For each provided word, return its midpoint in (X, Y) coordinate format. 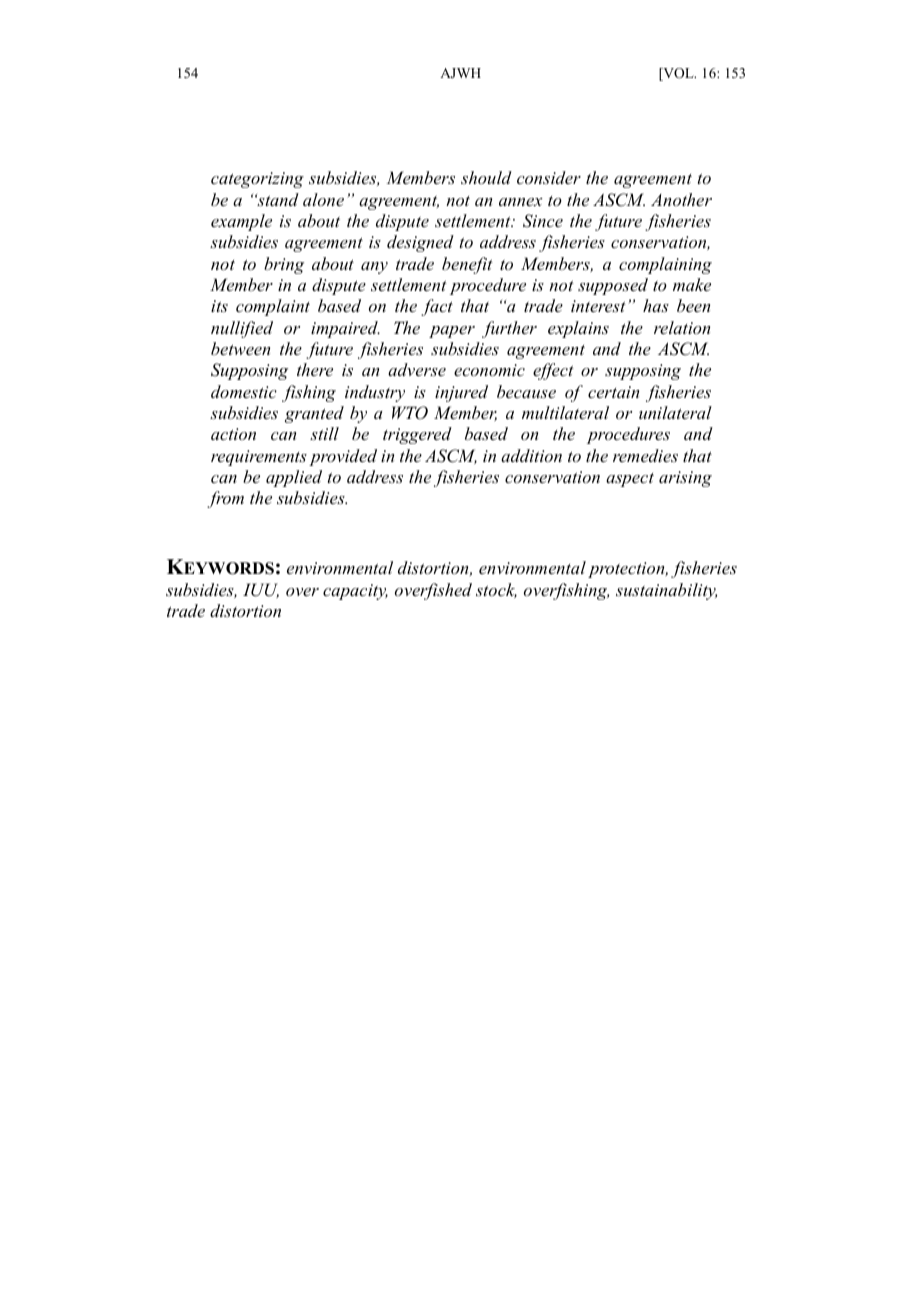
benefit (467, 265)
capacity (355, 592)
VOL (678, 74)
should (486, 177)
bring (284, 265)
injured (461, 393)
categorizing (257, 180)
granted (314, 414)
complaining (665, 265)
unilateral (675, 412)
